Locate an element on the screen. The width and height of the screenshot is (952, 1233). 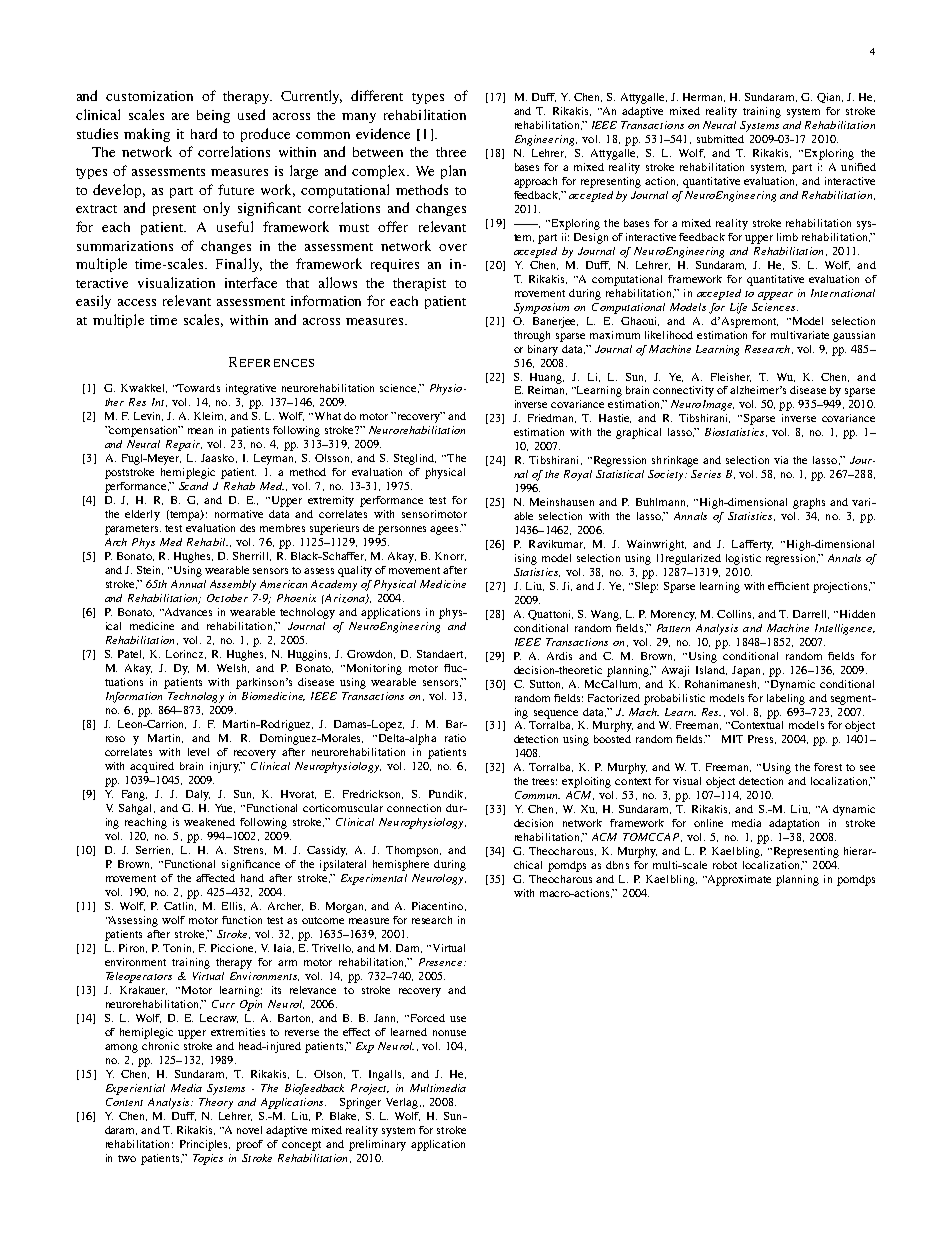
affected is located at coordinates (215, 878).
